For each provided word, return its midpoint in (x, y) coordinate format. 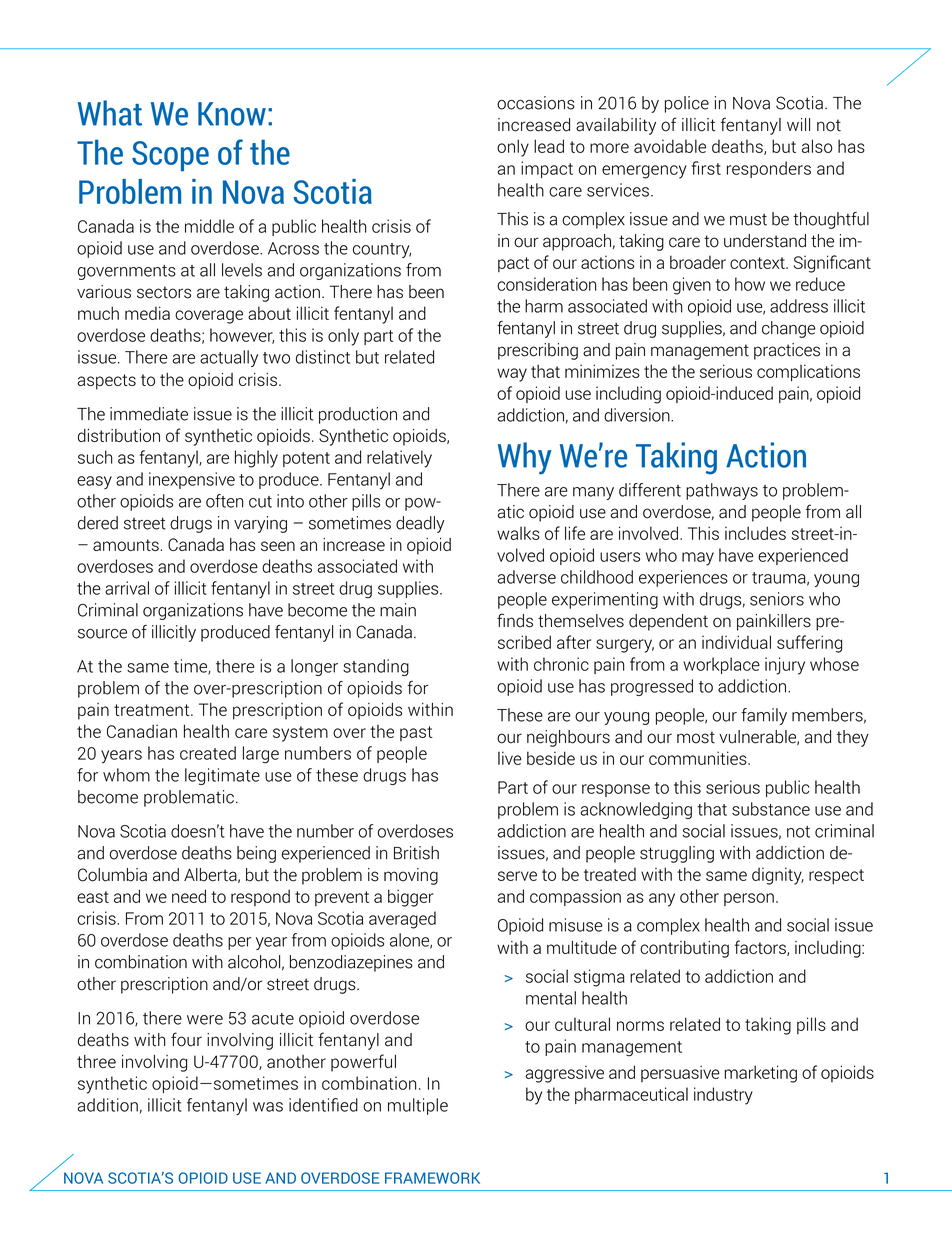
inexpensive (192, 480)
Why (525, 458)
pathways (722, 491)
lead (549, 146)
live (510, 758)
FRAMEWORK (432, 1178)
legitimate (222, 776)
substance (771, 809)
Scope (170, 156)
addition (108, 1105)
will (798, 124)
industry (723, 1096)
